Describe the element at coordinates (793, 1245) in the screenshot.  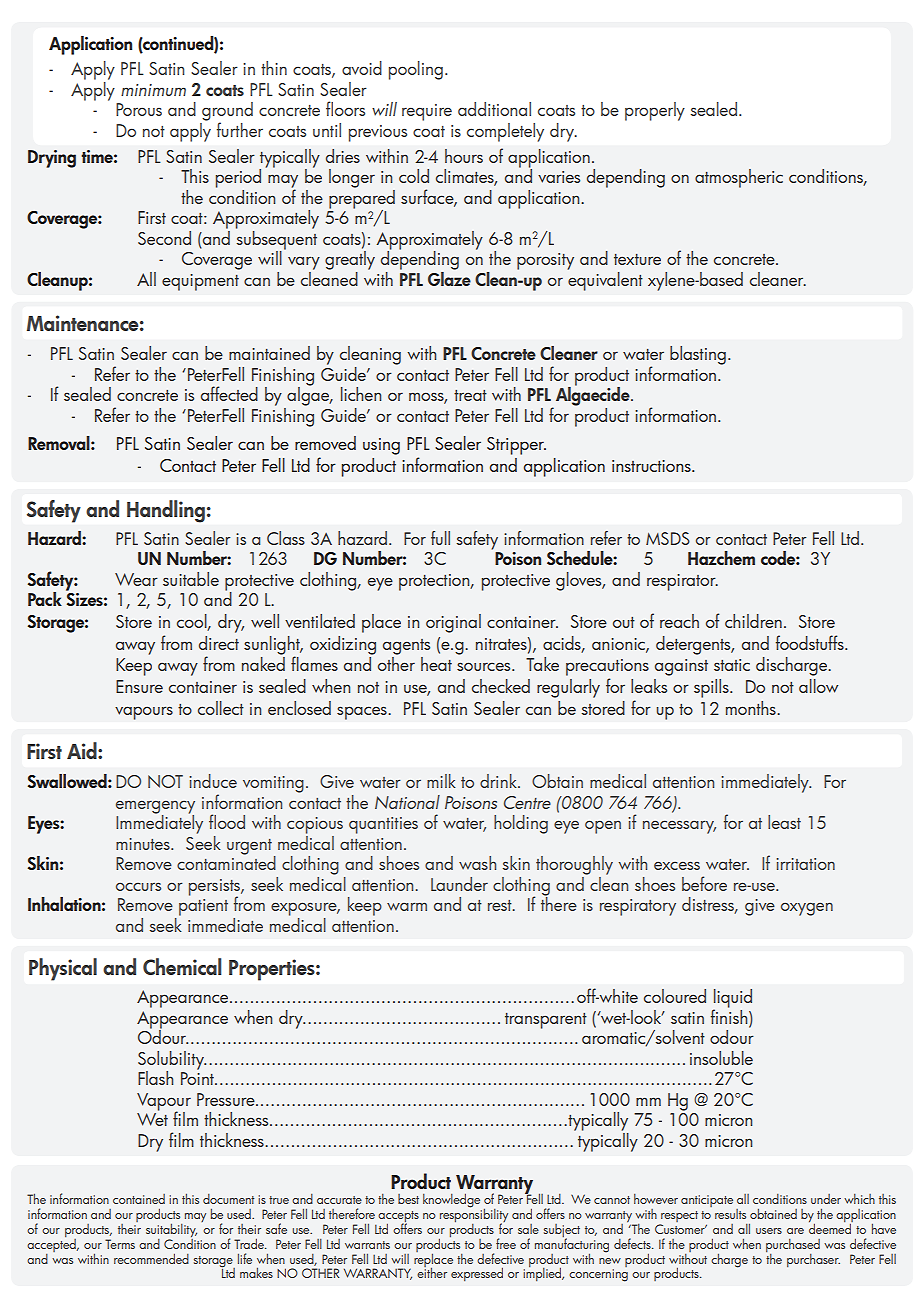
I see `purchased` at that location.
